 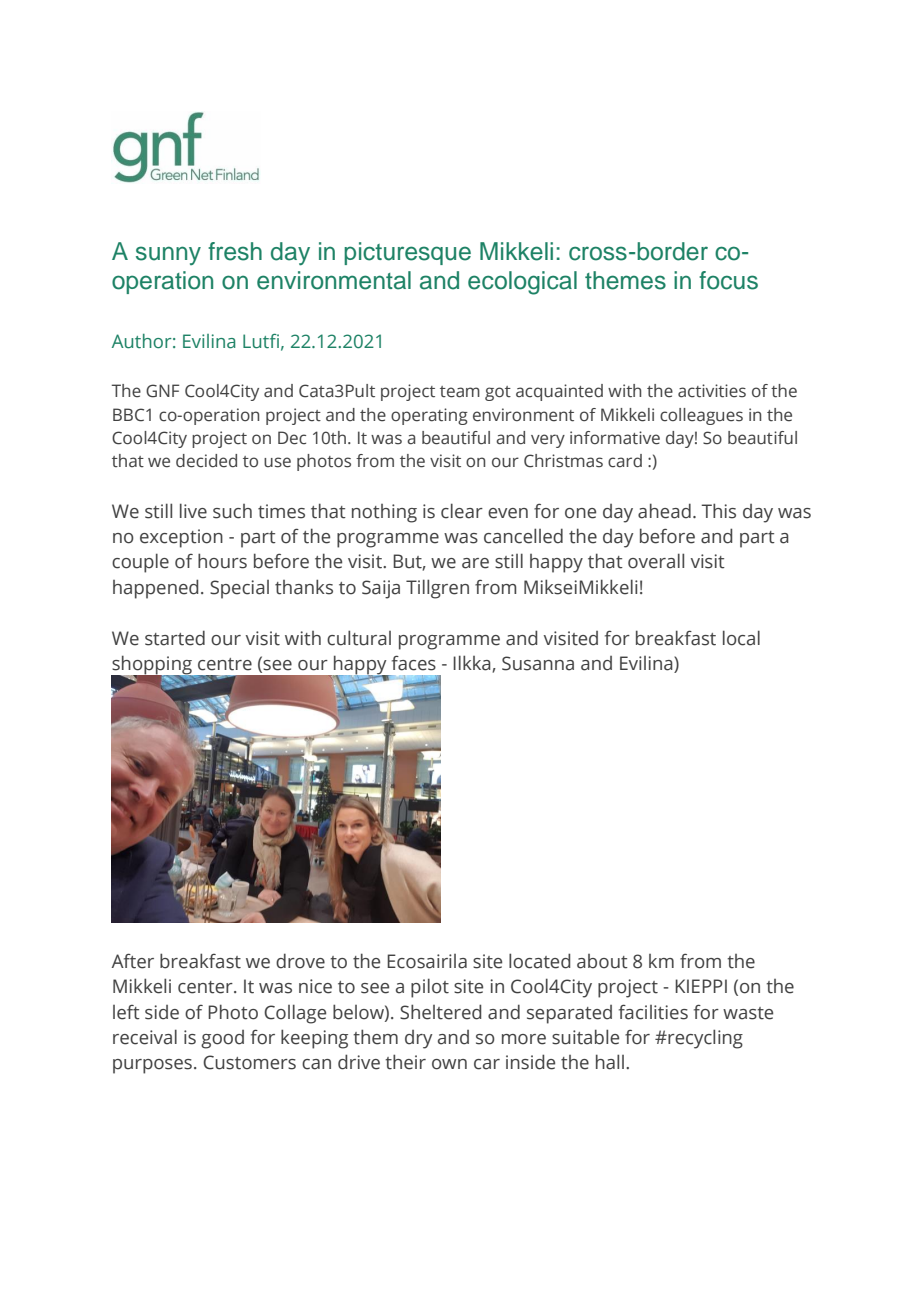 What do you see at coordinates (741, 638) in the screenshot?
I see `local` at bounding box center [741, 638].
